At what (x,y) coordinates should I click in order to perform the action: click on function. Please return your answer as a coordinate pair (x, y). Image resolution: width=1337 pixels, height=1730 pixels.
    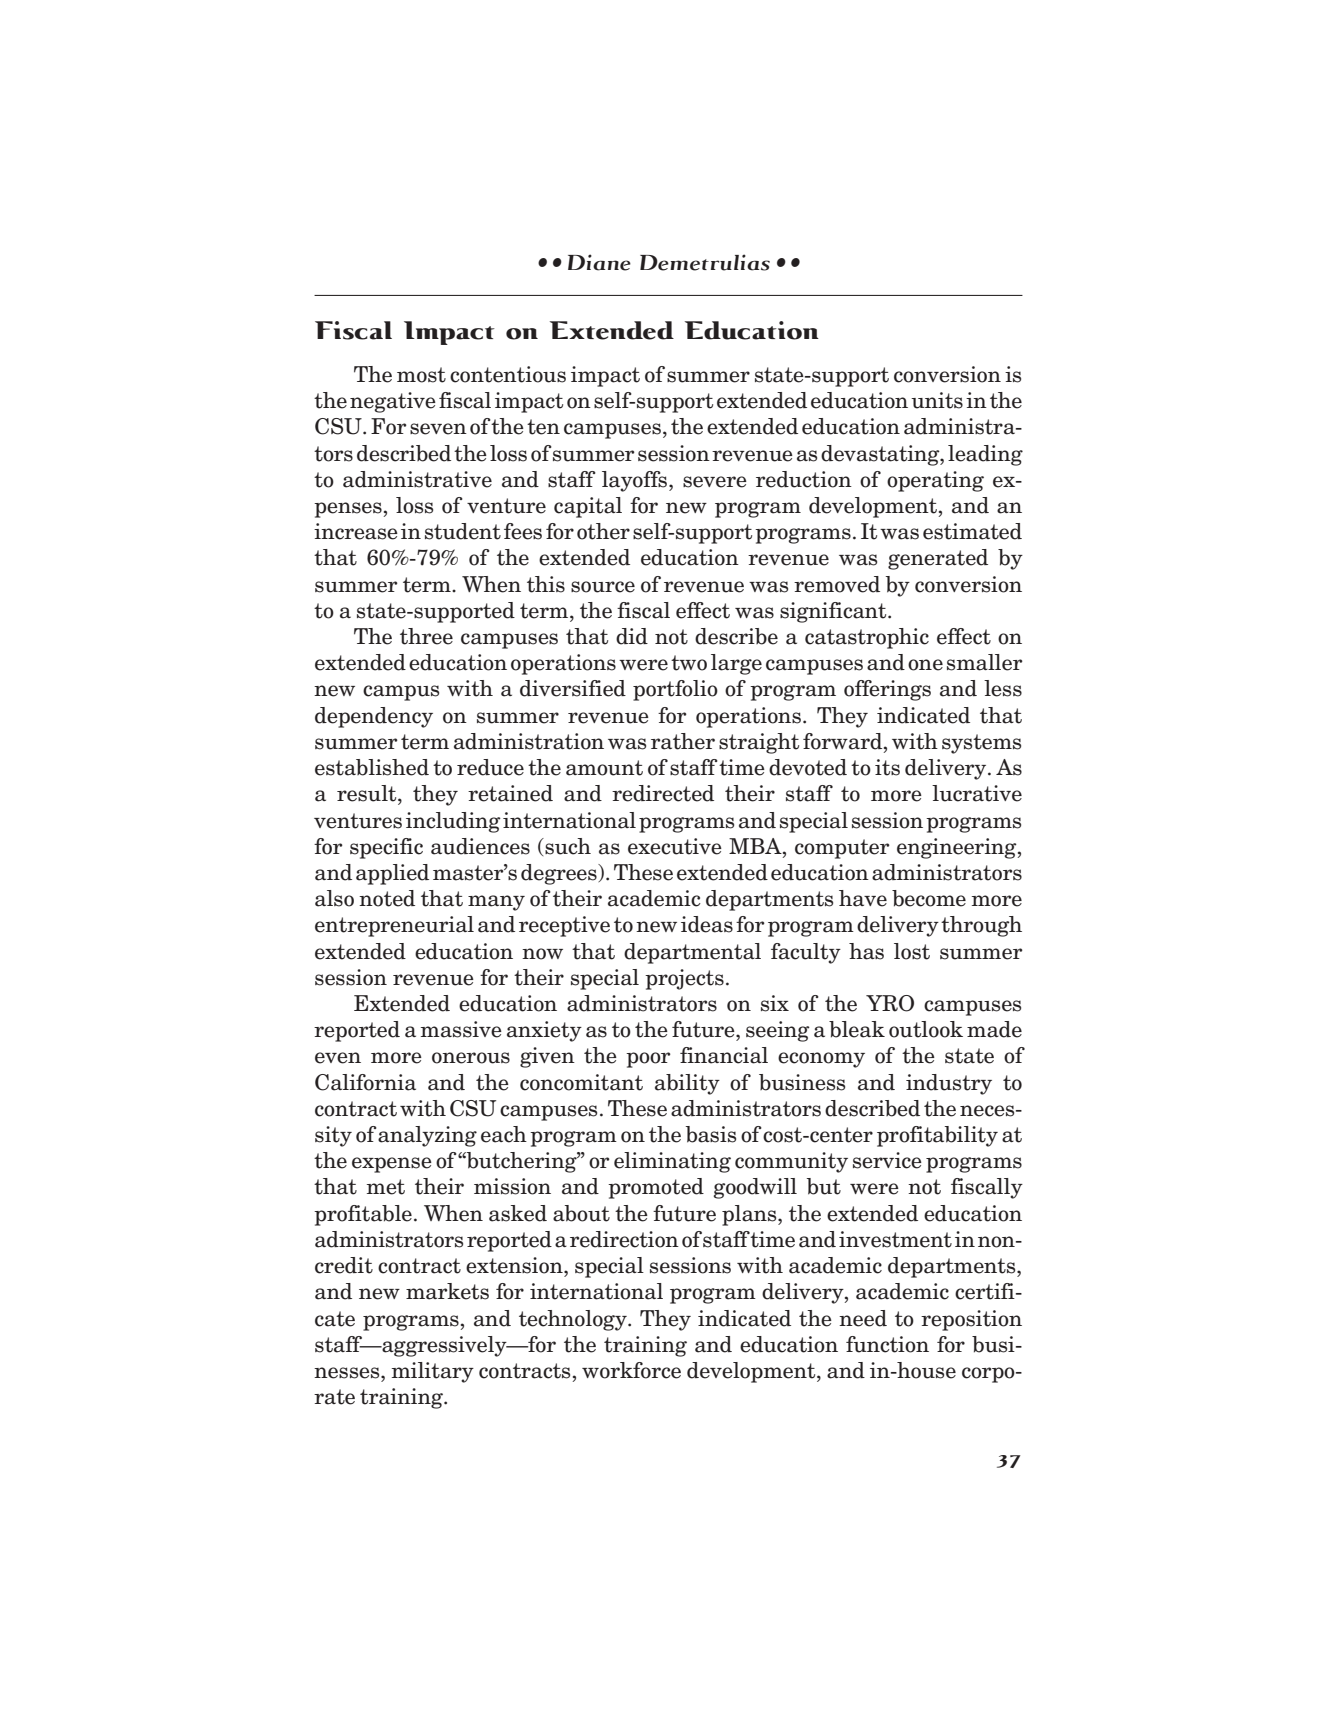
    Looking at the image, I should click on (887, 1344).
